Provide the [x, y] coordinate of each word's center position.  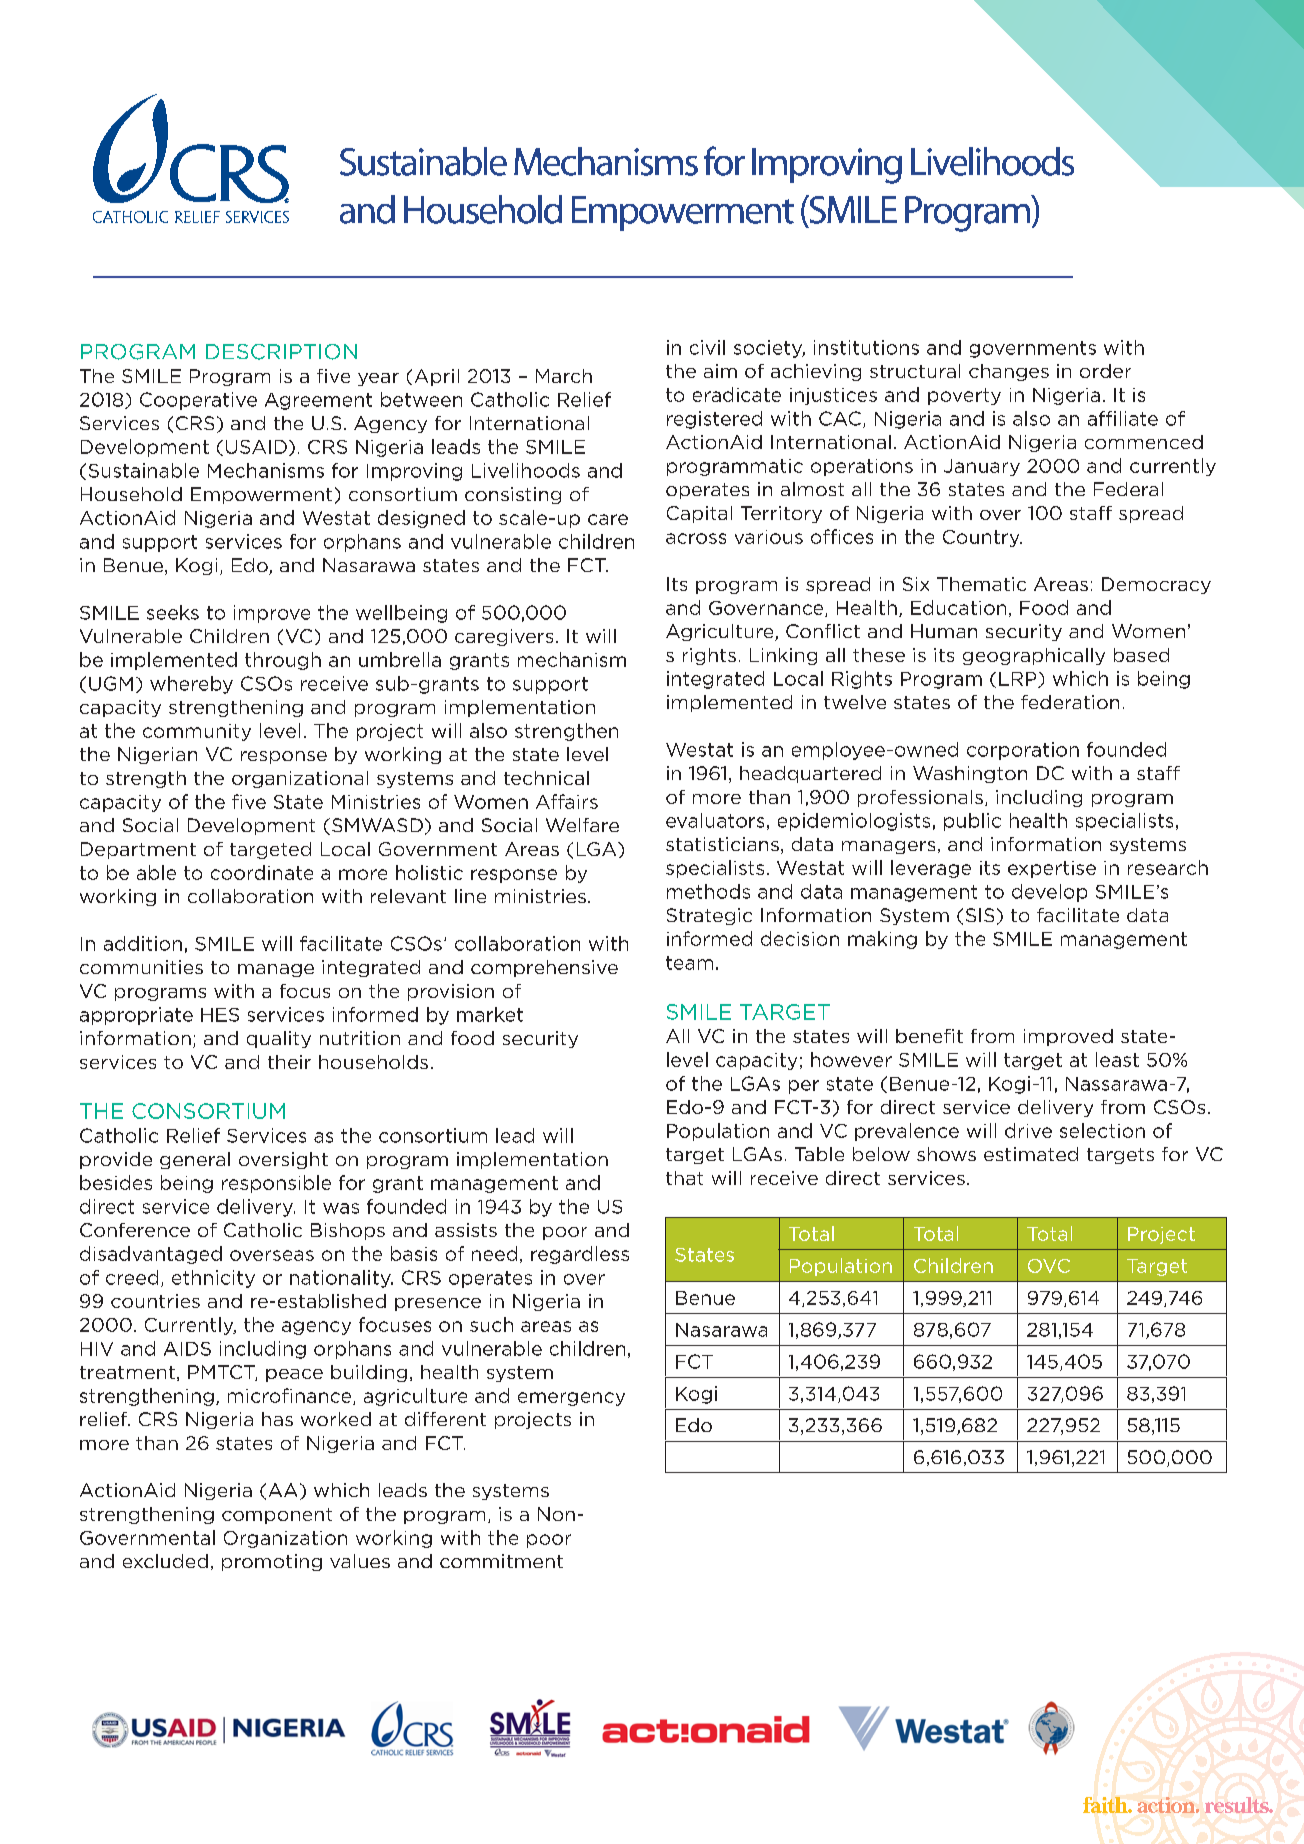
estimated [1031, 1154]
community [197, 732]
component [277, 1516]
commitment [501, 1561]
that [684, 1178]
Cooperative [198, 401]
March [564, 376]
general [195, 1160]
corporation [1023, 751]
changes [1009, 372]
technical [546, 778]
